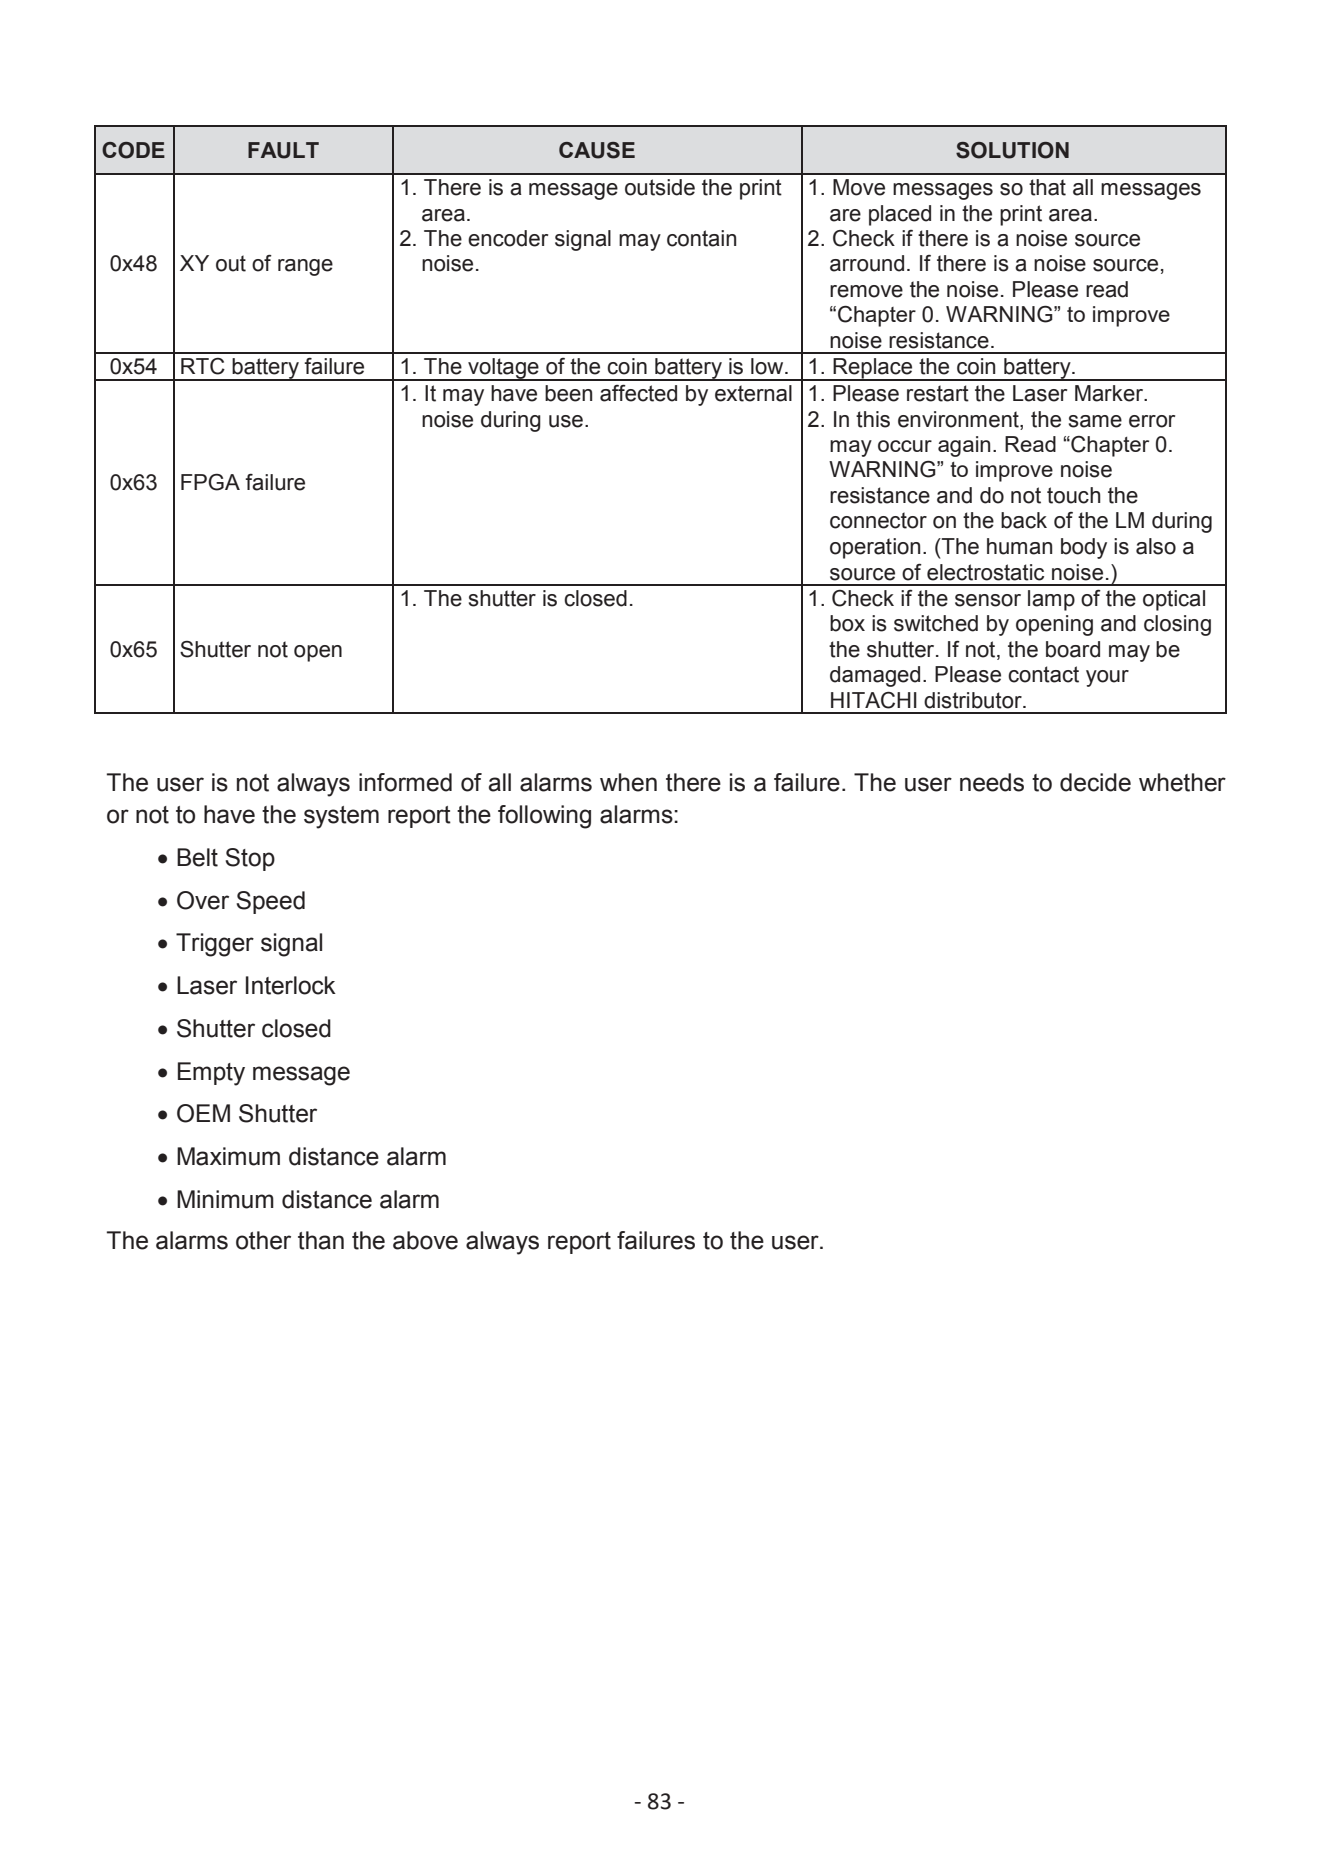 The height and width of the screenshot is (1866, 1319). What do you see at coordinates (1095, 782) in the screenshot?
I see `decide` at bounding box center [1095, 782].
